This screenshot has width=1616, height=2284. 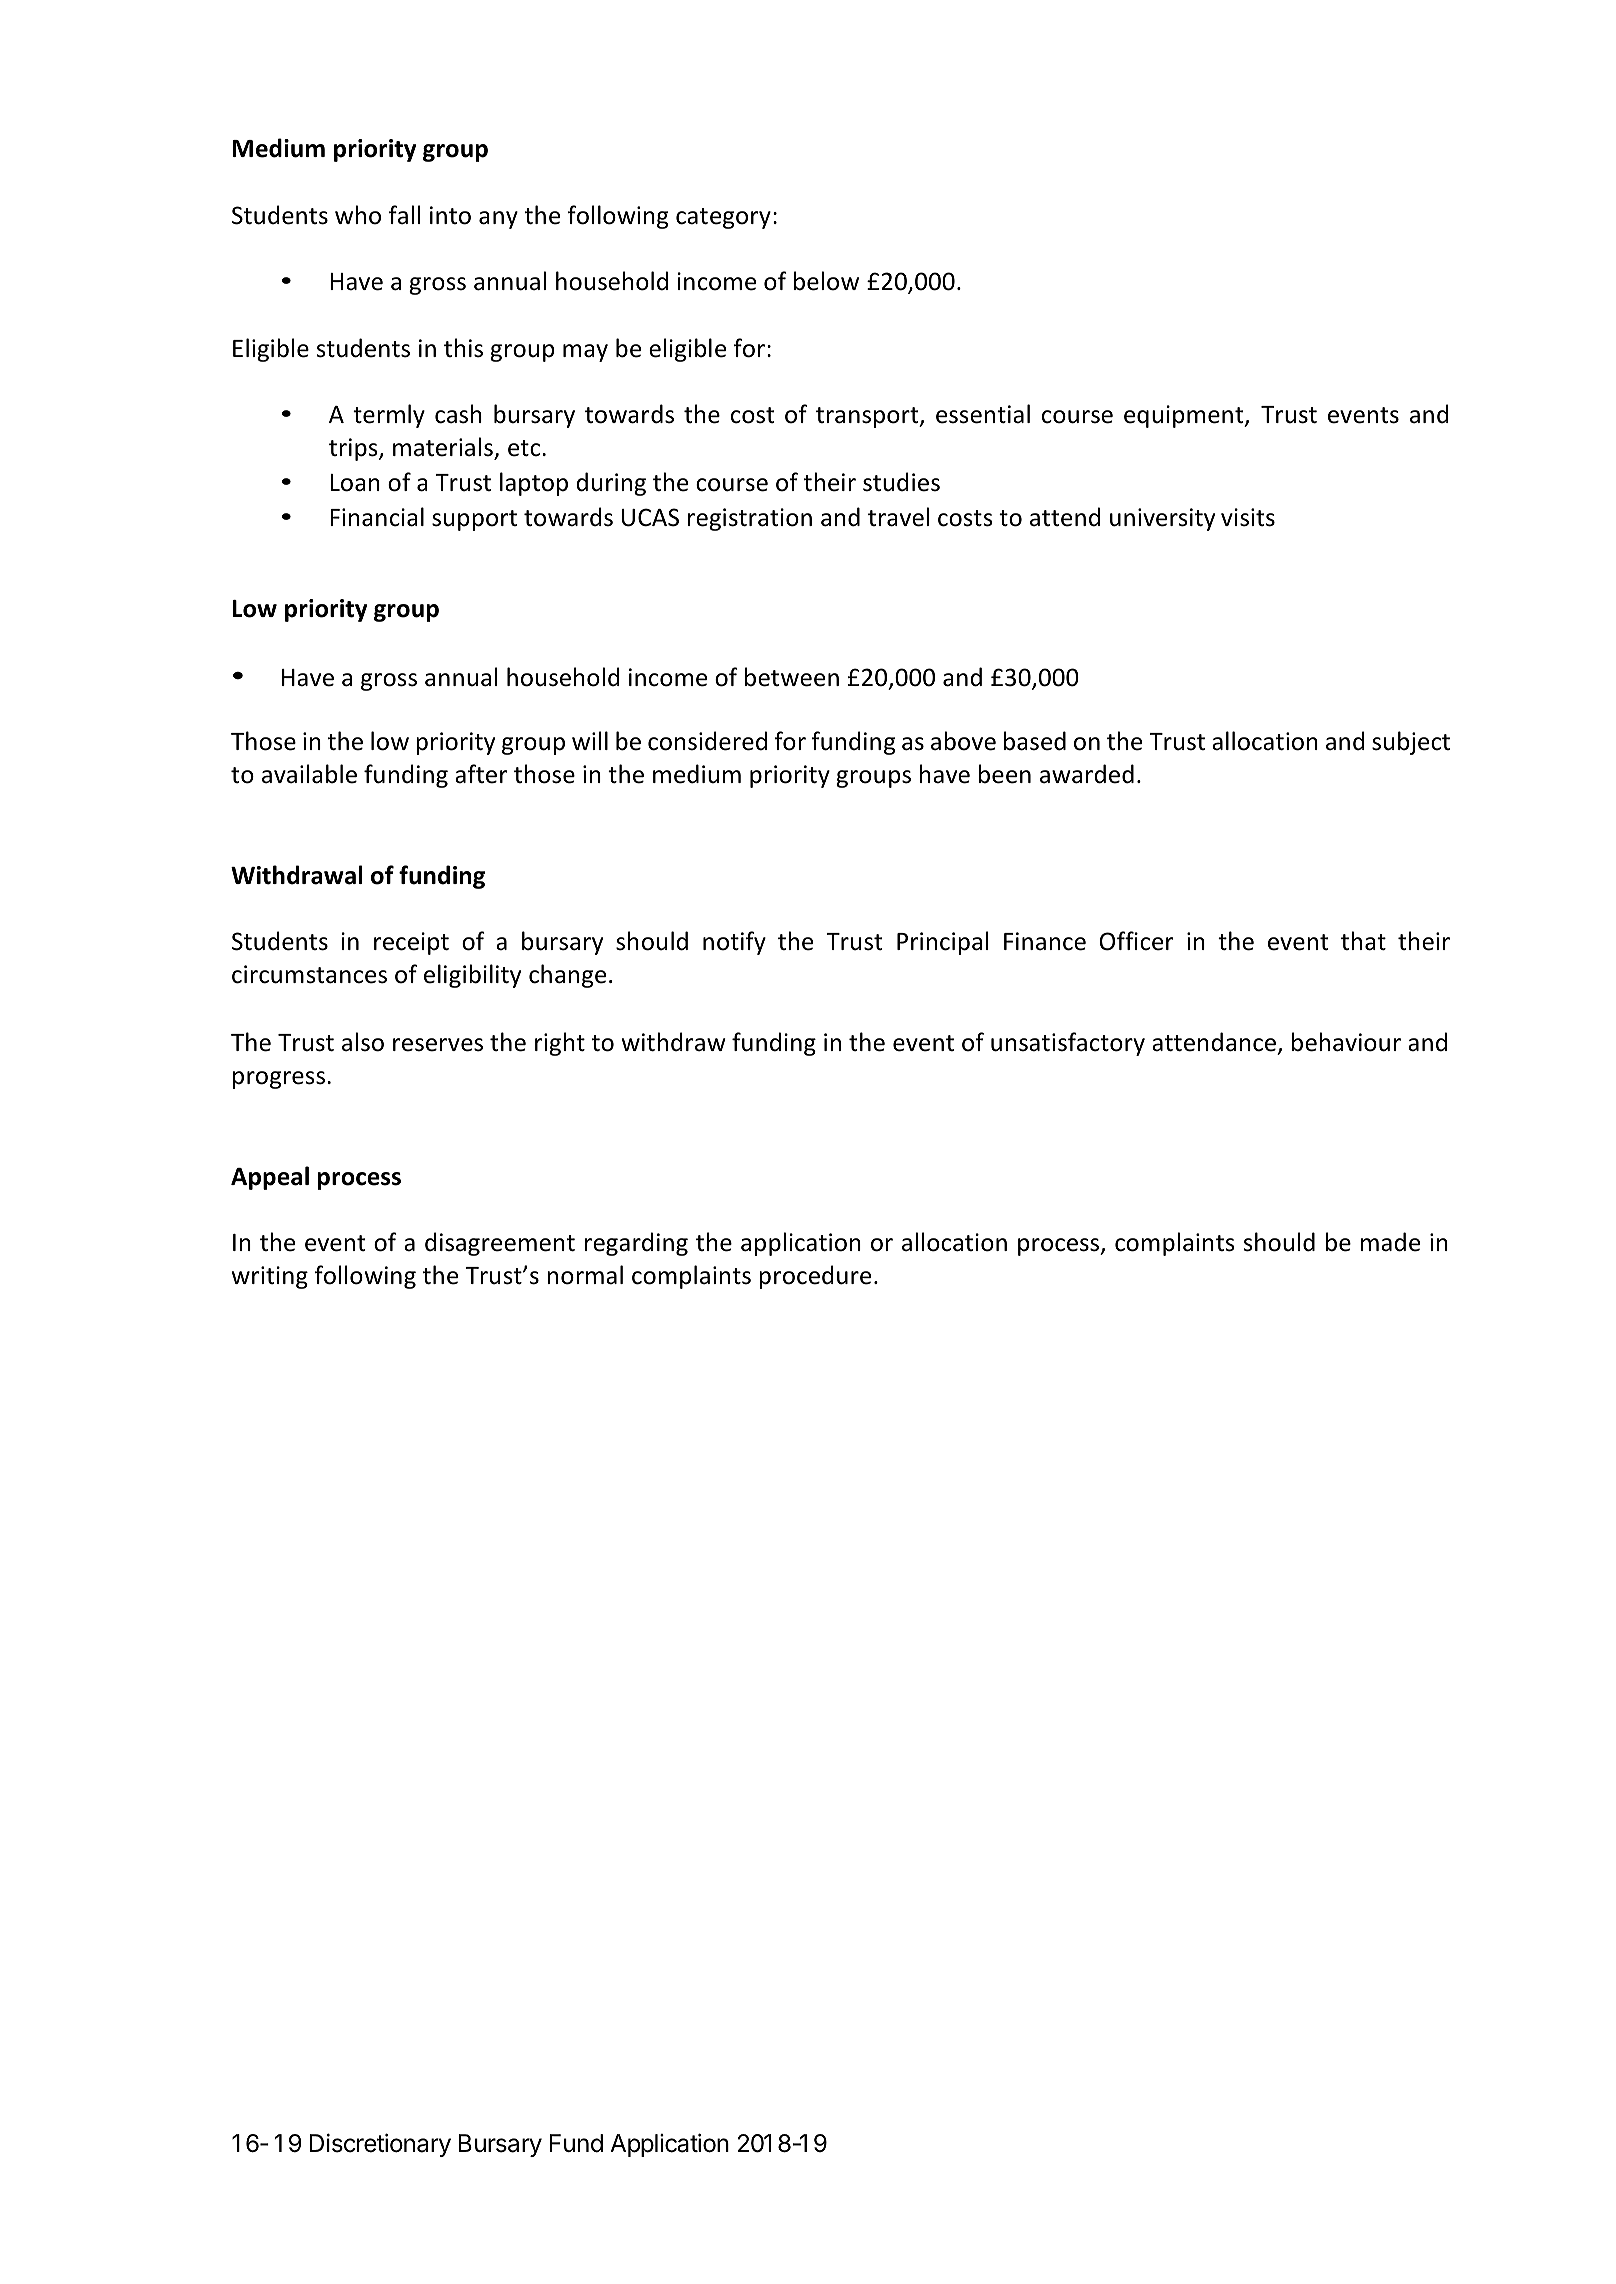 I want to click on disagreement, so click(x=500, y=1244).
